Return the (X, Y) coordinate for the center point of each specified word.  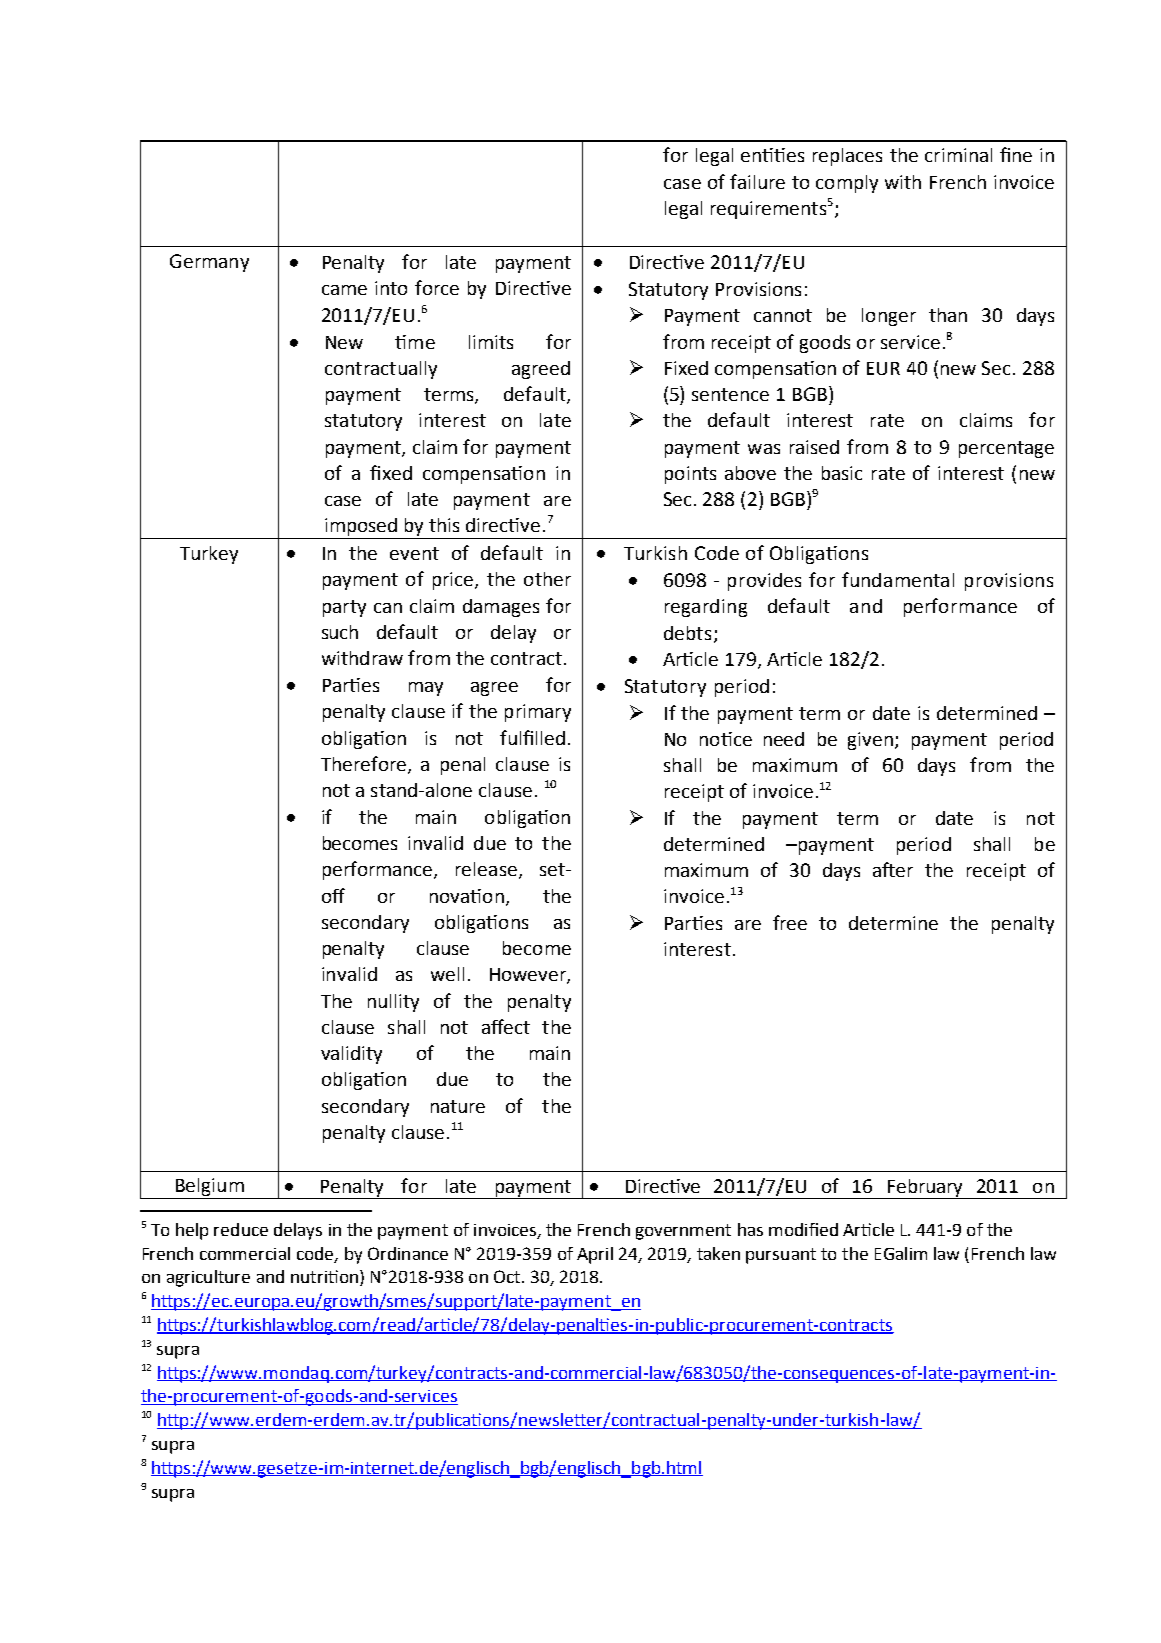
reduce (241, 1229)
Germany (209, 263)
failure (757, 181)
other (547, 579)
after (893, 869)
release (486, 869)
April (595, 1255)
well (447, 974)
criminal (958, 155)
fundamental (898, 579)
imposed (361, 527)
